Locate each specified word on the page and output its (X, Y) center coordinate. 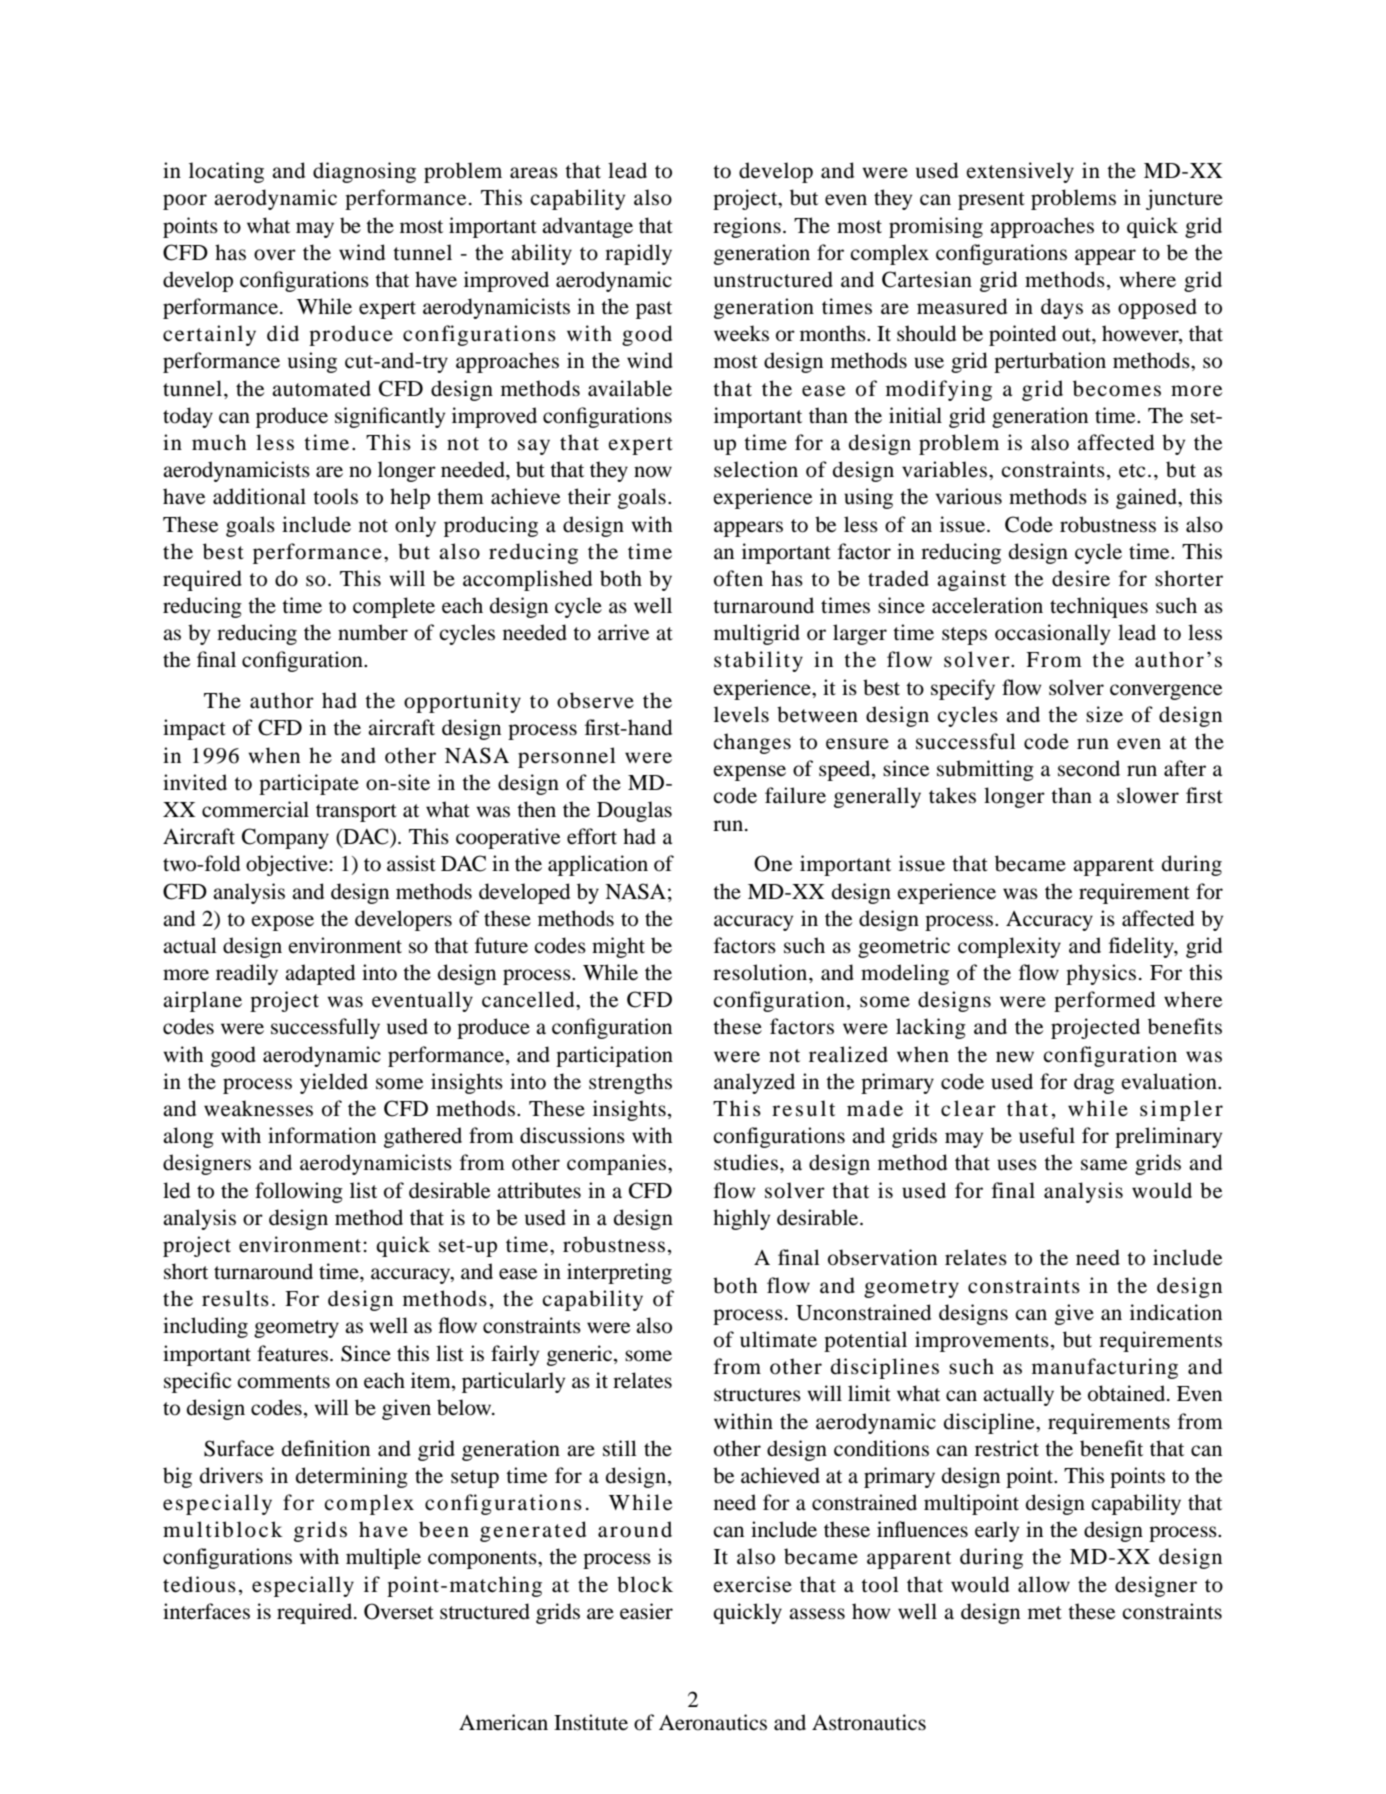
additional (259, 496)
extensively (1020, 172)
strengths (630, 1083)
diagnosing (364, 172)
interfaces (206, 1611)
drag (1094, 1083)
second (1089, 768)
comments (283, 1382)
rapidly (638, 254)
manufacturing (1105, 1368)
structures (757, 1395)
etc (1132, 471)
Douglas (634, 811)
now (653, 472)
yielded (334, 1083)
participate (309, 784)
